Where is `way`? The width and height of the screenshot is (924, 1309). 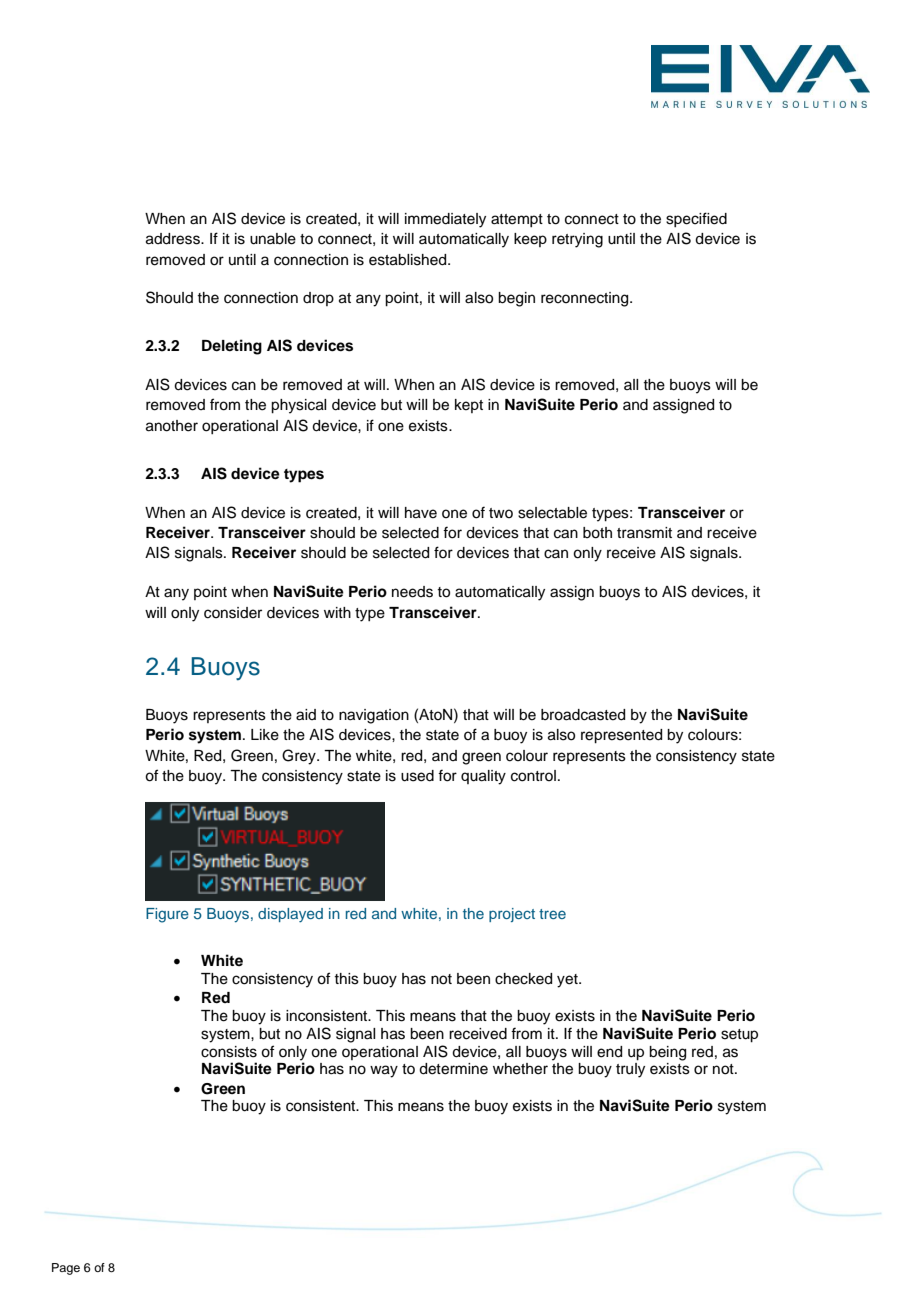
way is located at coordinates (384, 1071).
